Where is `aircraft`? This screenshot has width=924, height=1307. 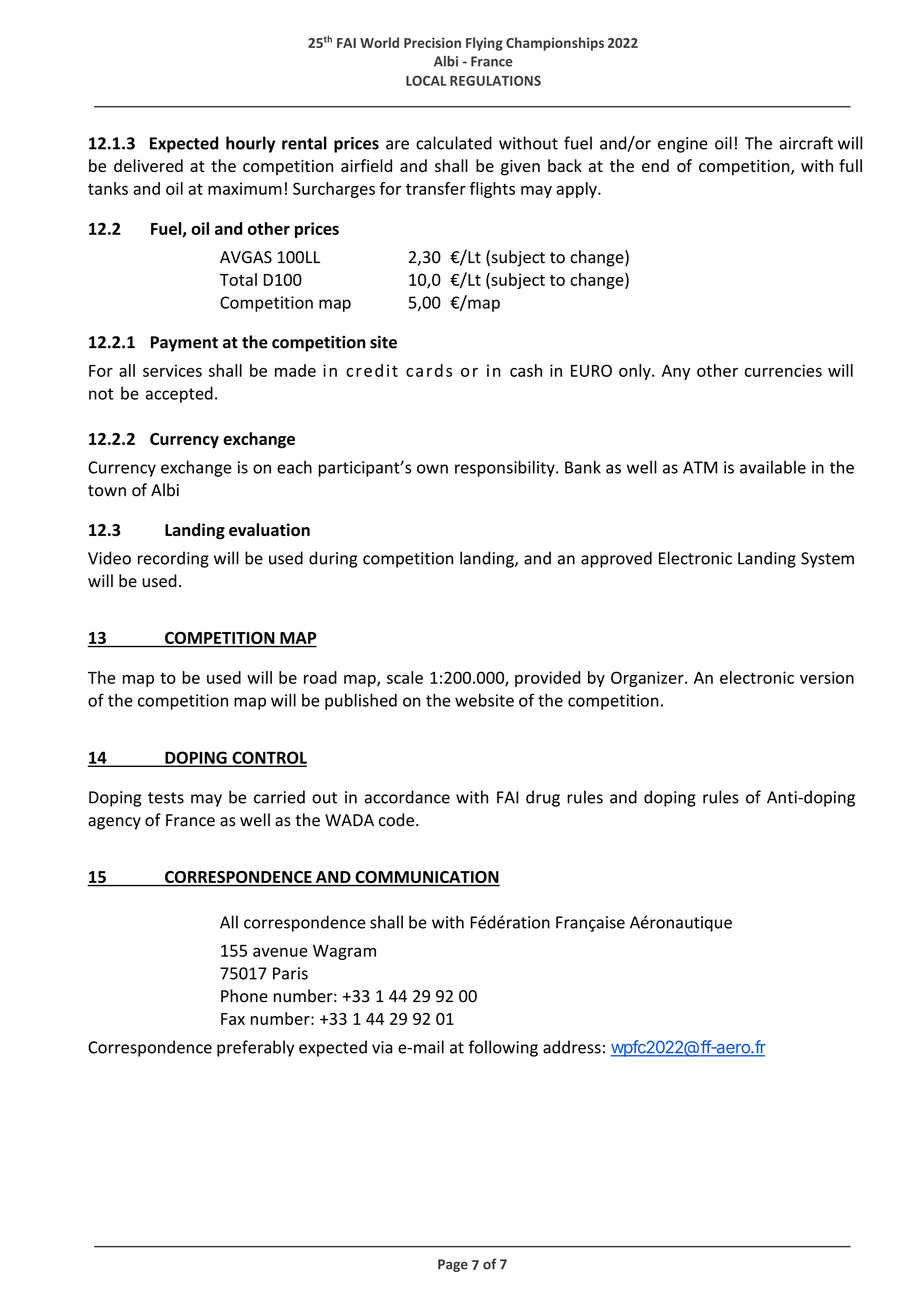
aircraft is located at coordinates (806, 143).
